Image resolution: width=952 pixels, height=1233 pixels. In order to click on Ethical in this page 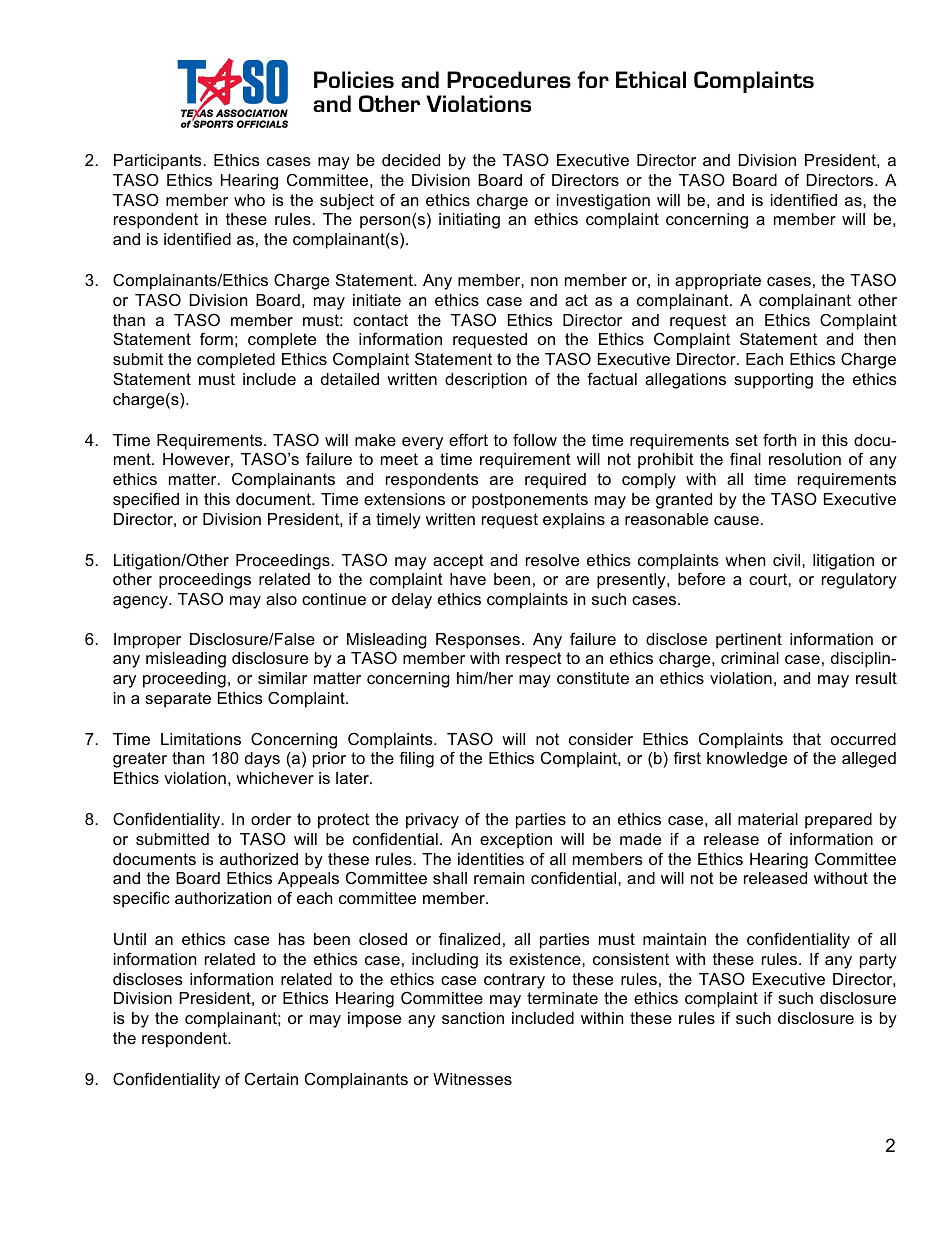, I will do `click(651, 79)`.
